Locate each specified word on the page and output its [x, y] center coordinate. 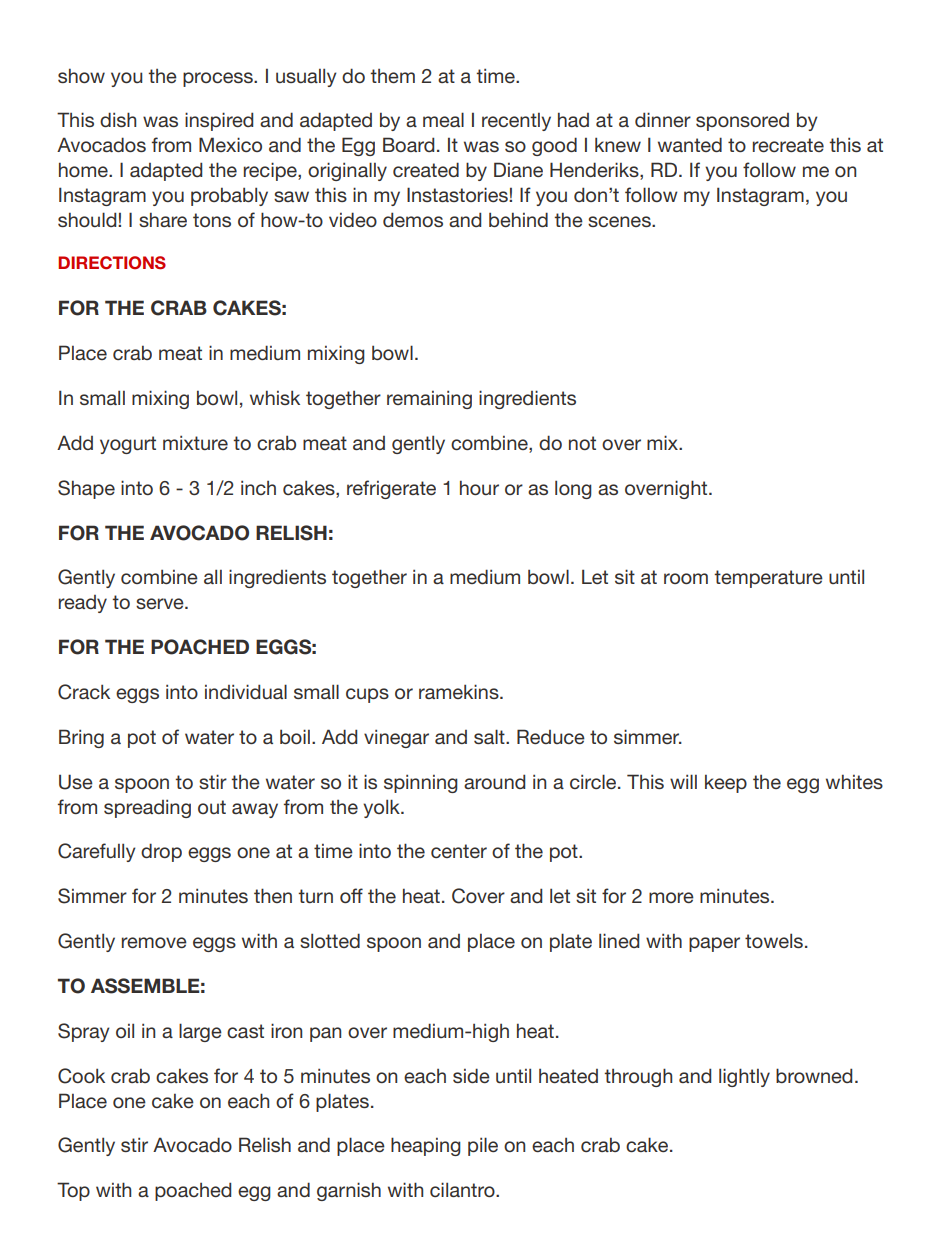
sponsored [742, 122]
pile [483, 1146]
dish [118, 119]
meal [443, 119]
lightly [744, 1077]
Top [73, 1191]
